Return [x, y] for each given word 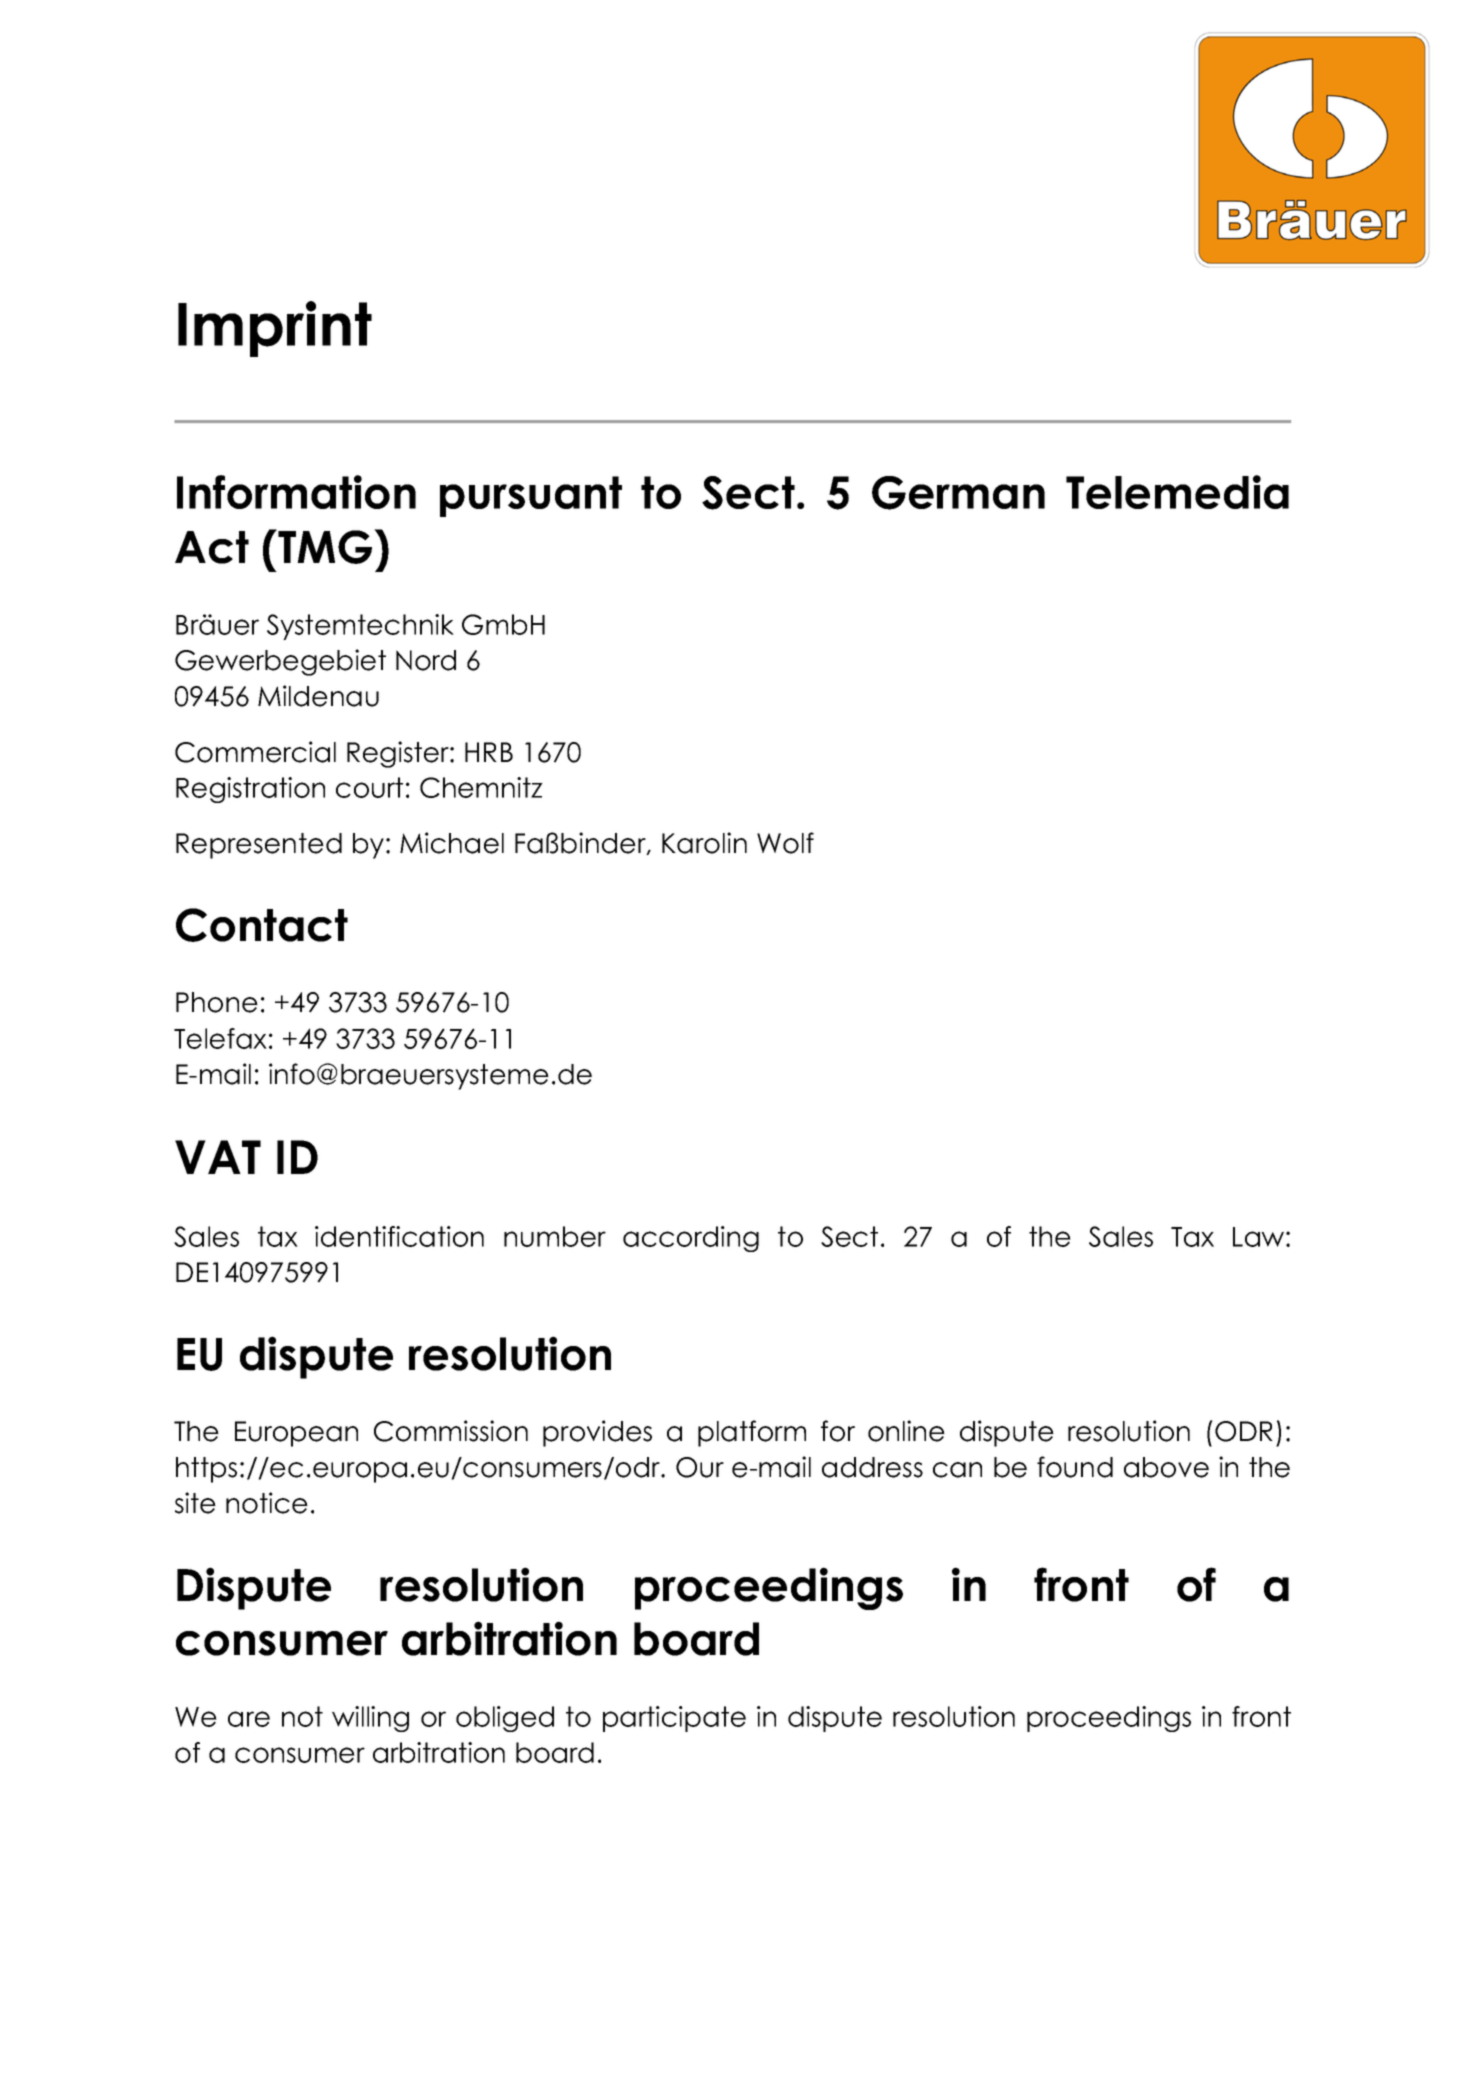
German [958, 493]
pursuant [531, 496]
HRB [489, 752]
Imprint [275, 329]
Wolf [785, 843]
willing [370, 1719]
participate [674, 1719]
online [906, 1431]
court [369, 787]
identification [399, 1236]
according [691, 1239]
